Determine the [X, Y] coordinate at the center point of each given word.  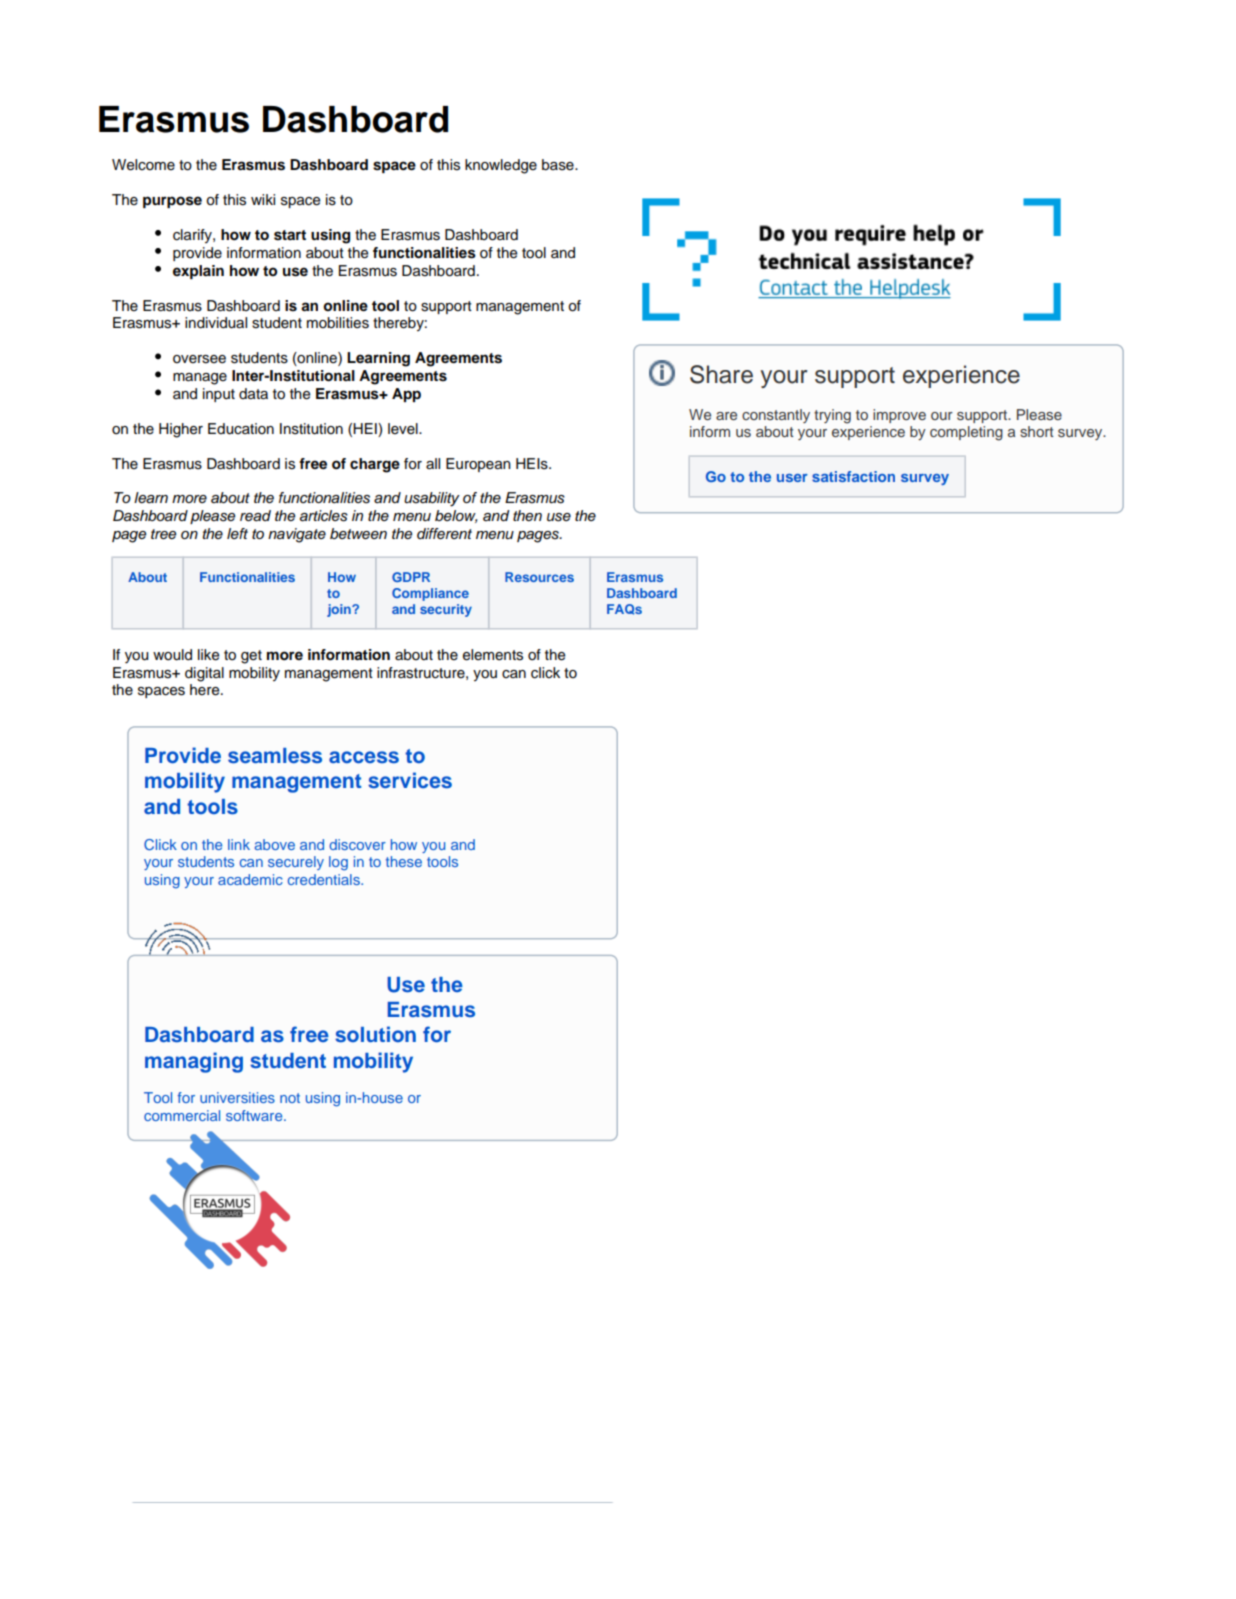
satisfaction [853, 476]
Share [721, 374]
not [290, 1098]
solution [375, 1034]
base [559, 165]
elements [493, 655]
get [251, 657]
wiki [263, 199]
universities [237, 1097]
